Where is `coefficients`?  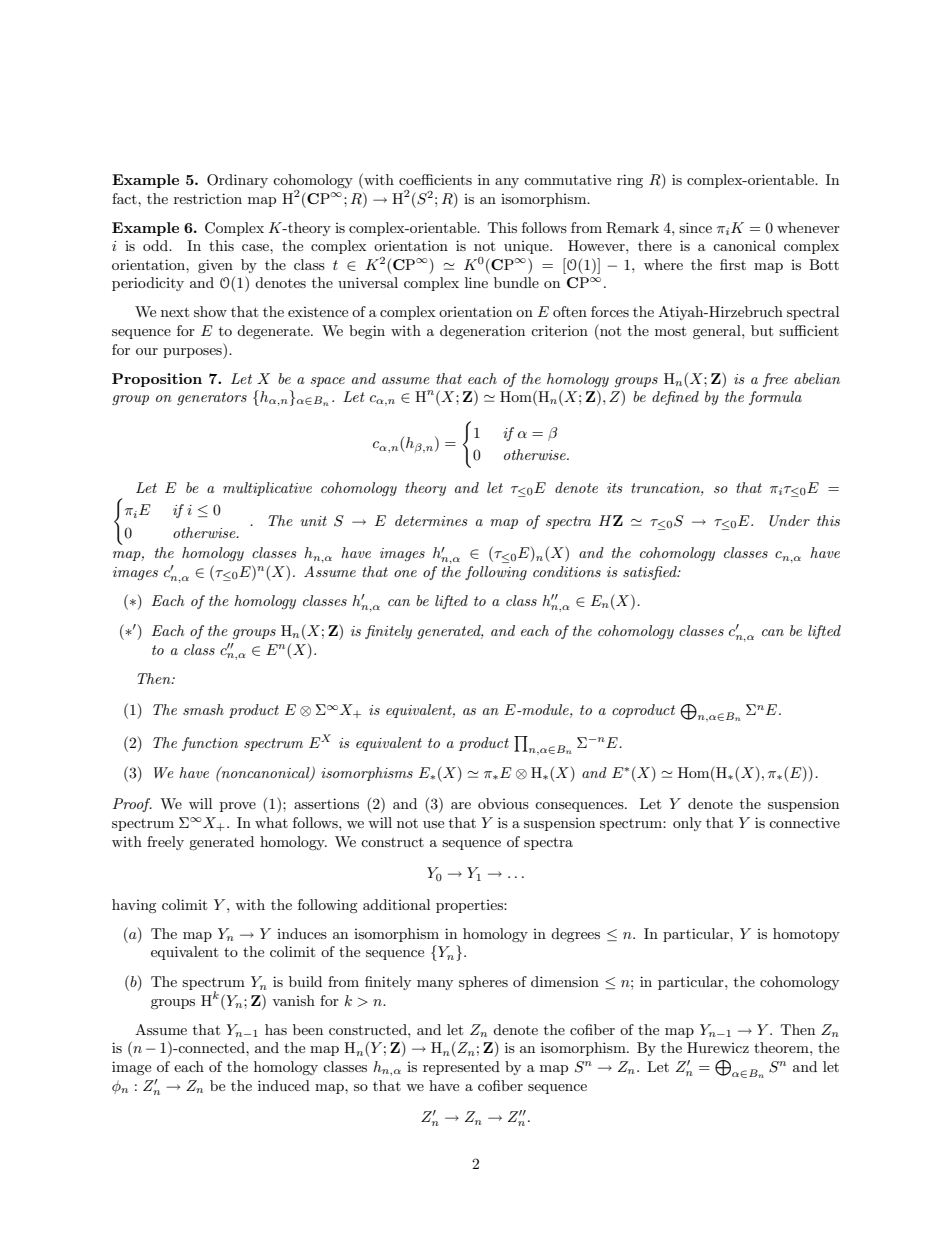
coefficients is located at coordinates (435, 179).
